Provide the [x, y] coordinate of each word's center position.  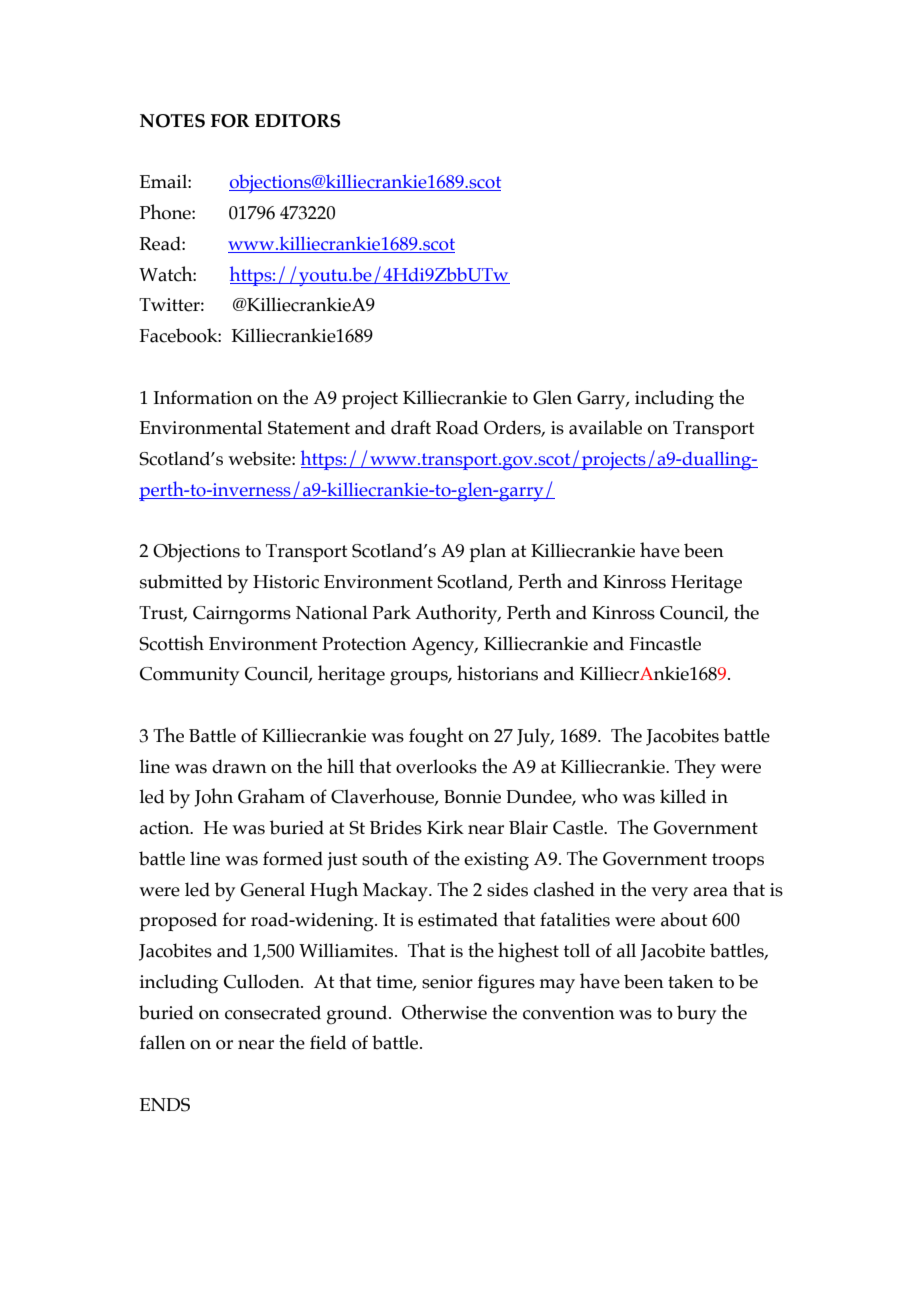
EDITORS [297, 121]
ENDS [165, 1105]
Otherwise [444, 1012]
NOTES [172, 121]
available [605, 427]
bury [696, 1015]
